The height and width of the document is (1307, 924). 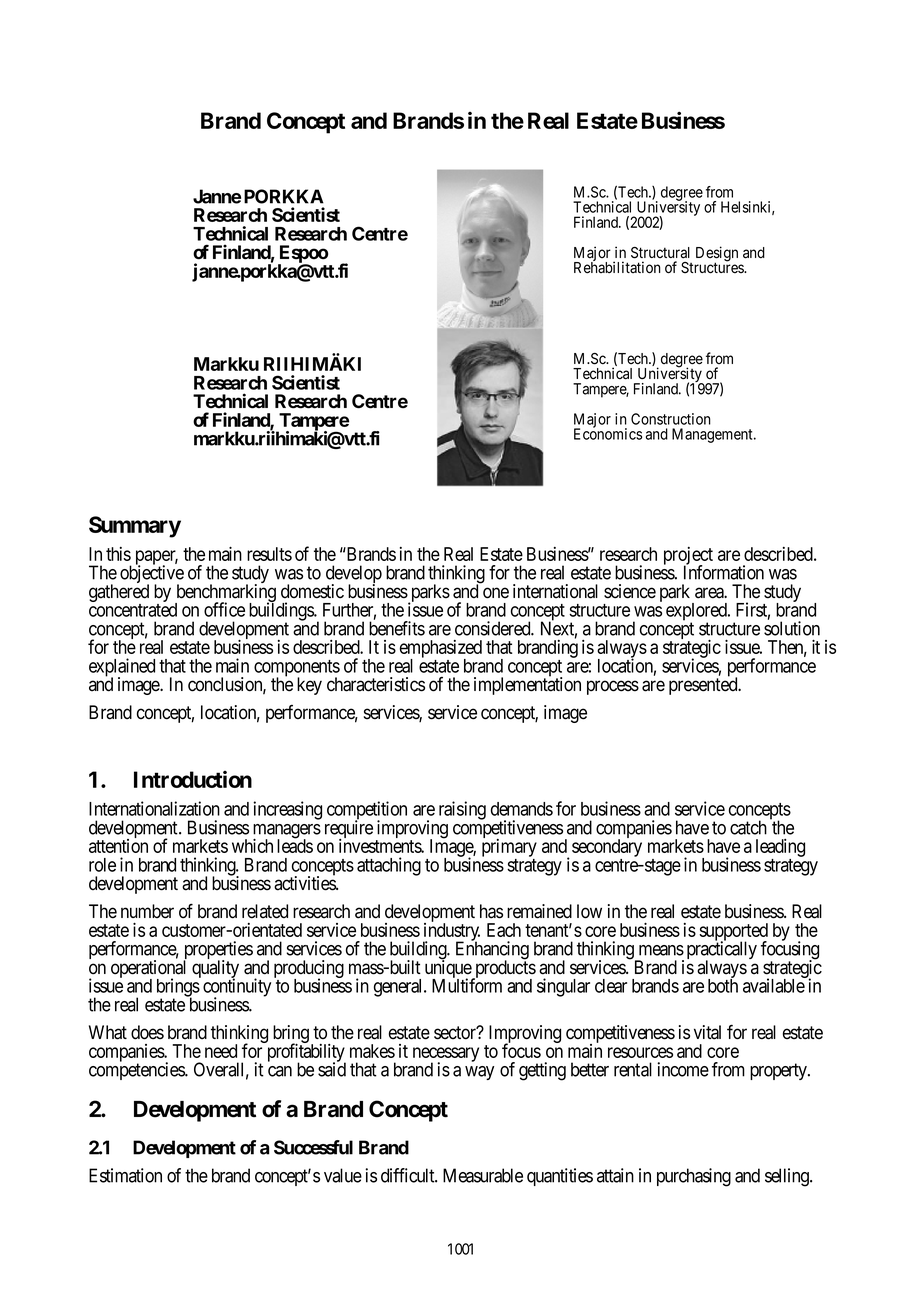 What do you see at coordinates (617, 267) in the document?
I see `Rehabilitation` at bounding box center [617, 267].
